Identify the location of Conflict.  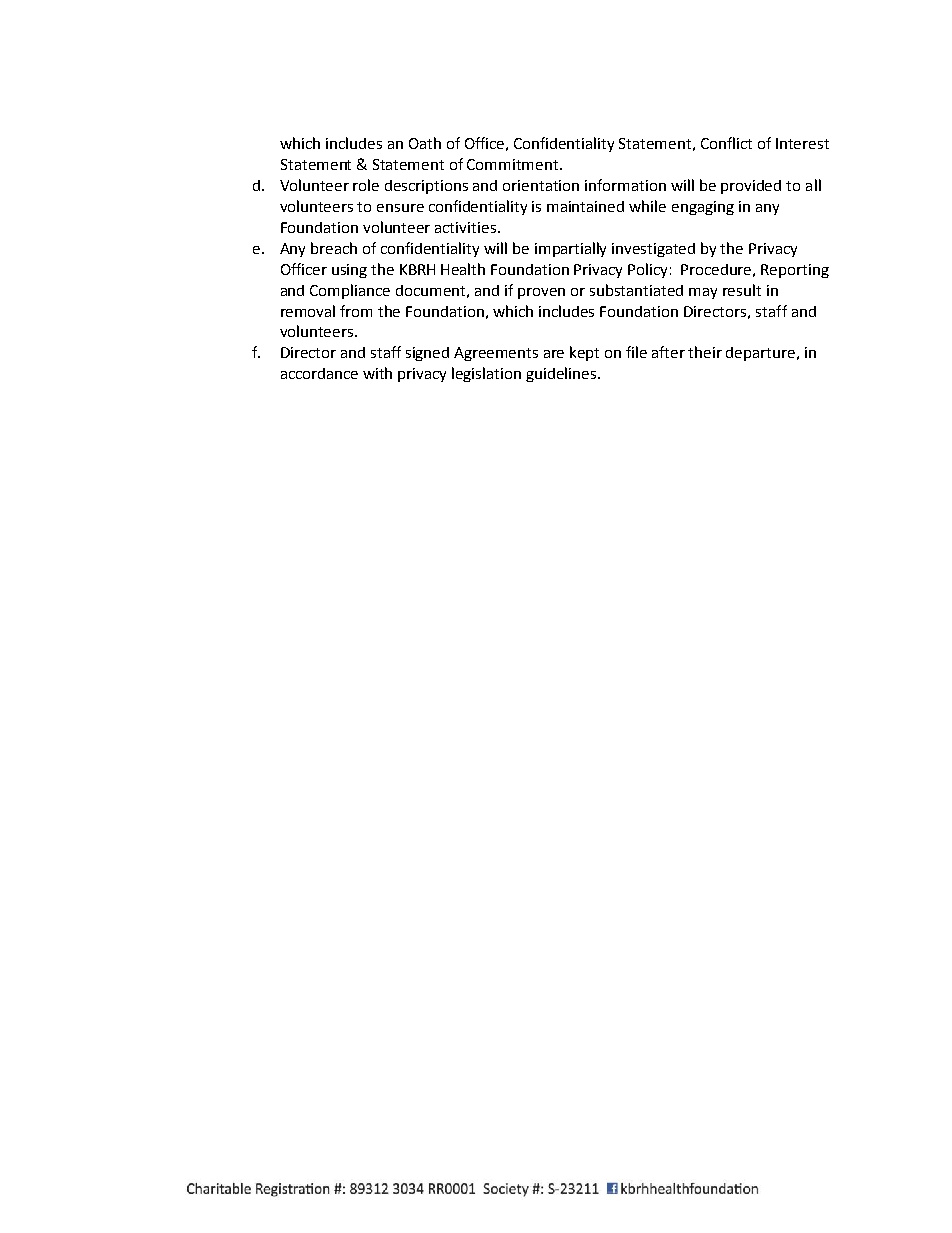
(726, 143).
